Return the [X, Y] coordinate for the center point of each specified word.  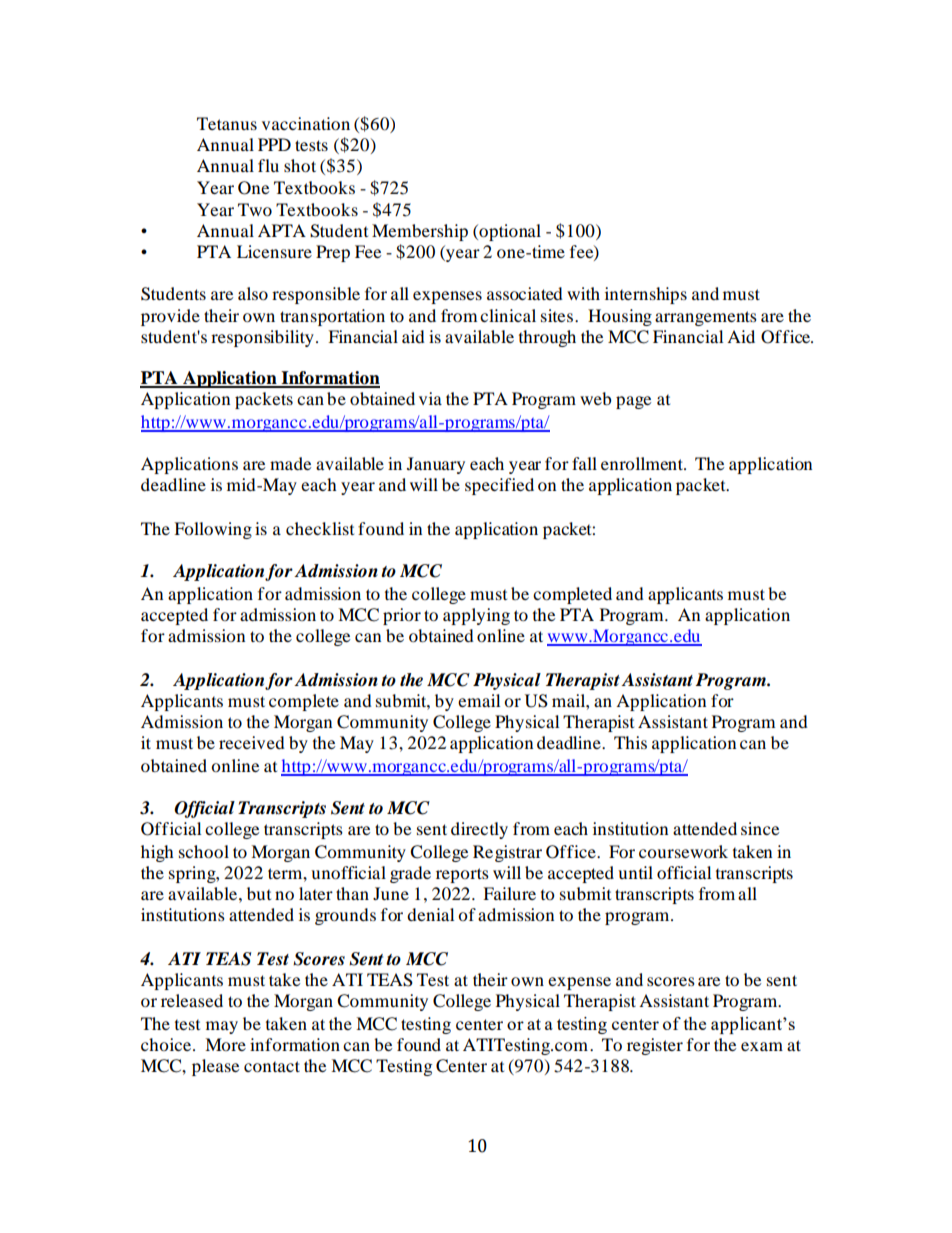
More [225, 1044]
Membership [420, 232]
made [290, 463]
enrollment [643, 463]
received [252, 742]
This [630, 742]
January [436, 465]
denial [430, 914]
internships [646, 295]
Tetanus [227, 123]
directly [479, 830]
